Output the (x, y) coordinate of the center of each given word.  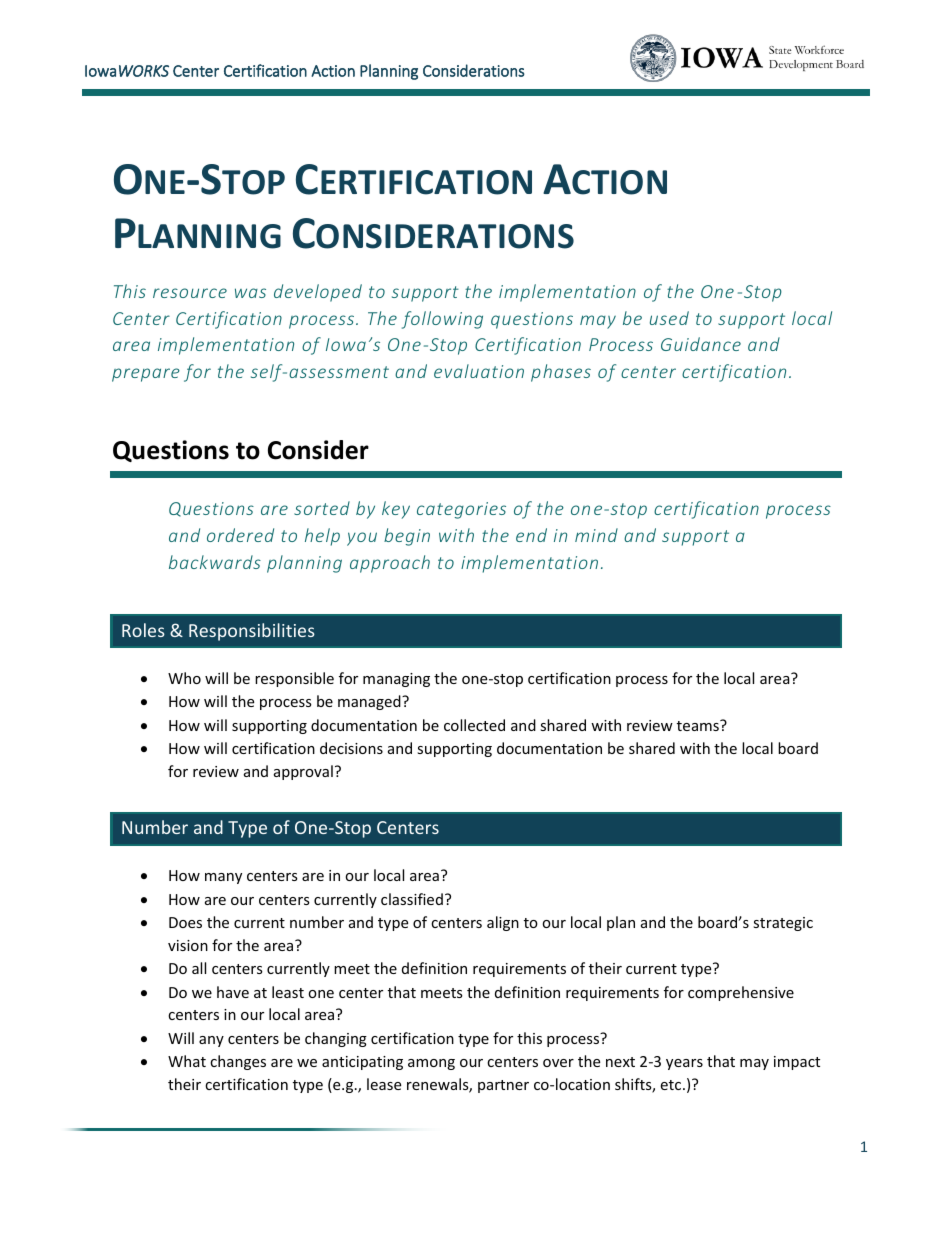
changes (238, 1062)
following (442, 320)
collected (474, 725)
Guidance (701, 344)
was (250, 293)
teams (699, 725)
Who (184, 678)
